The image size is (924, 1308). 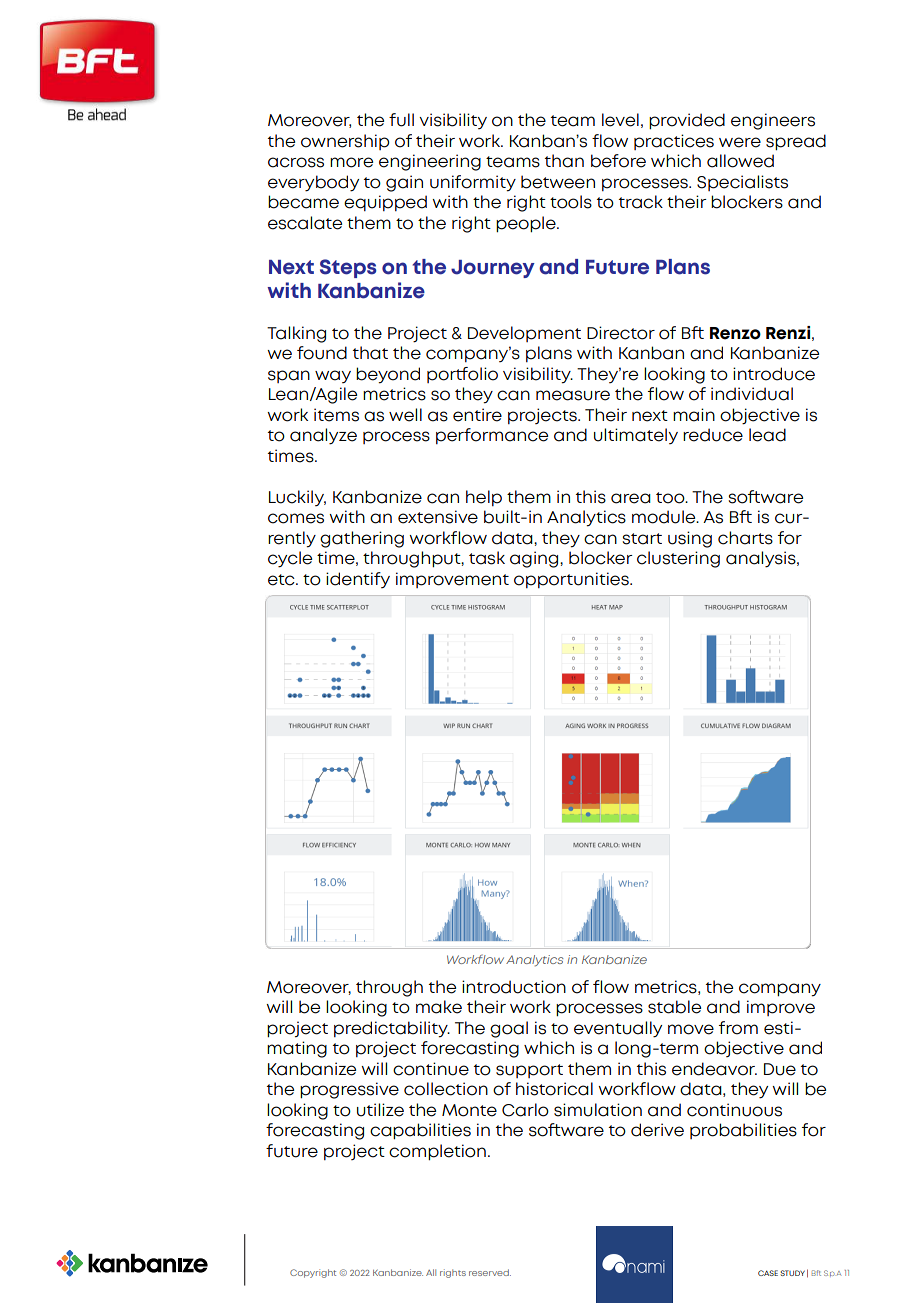 What do you see at coordinates (768, 1273) in the image?
I see `CASE` at bounding box center [768, 1273].
